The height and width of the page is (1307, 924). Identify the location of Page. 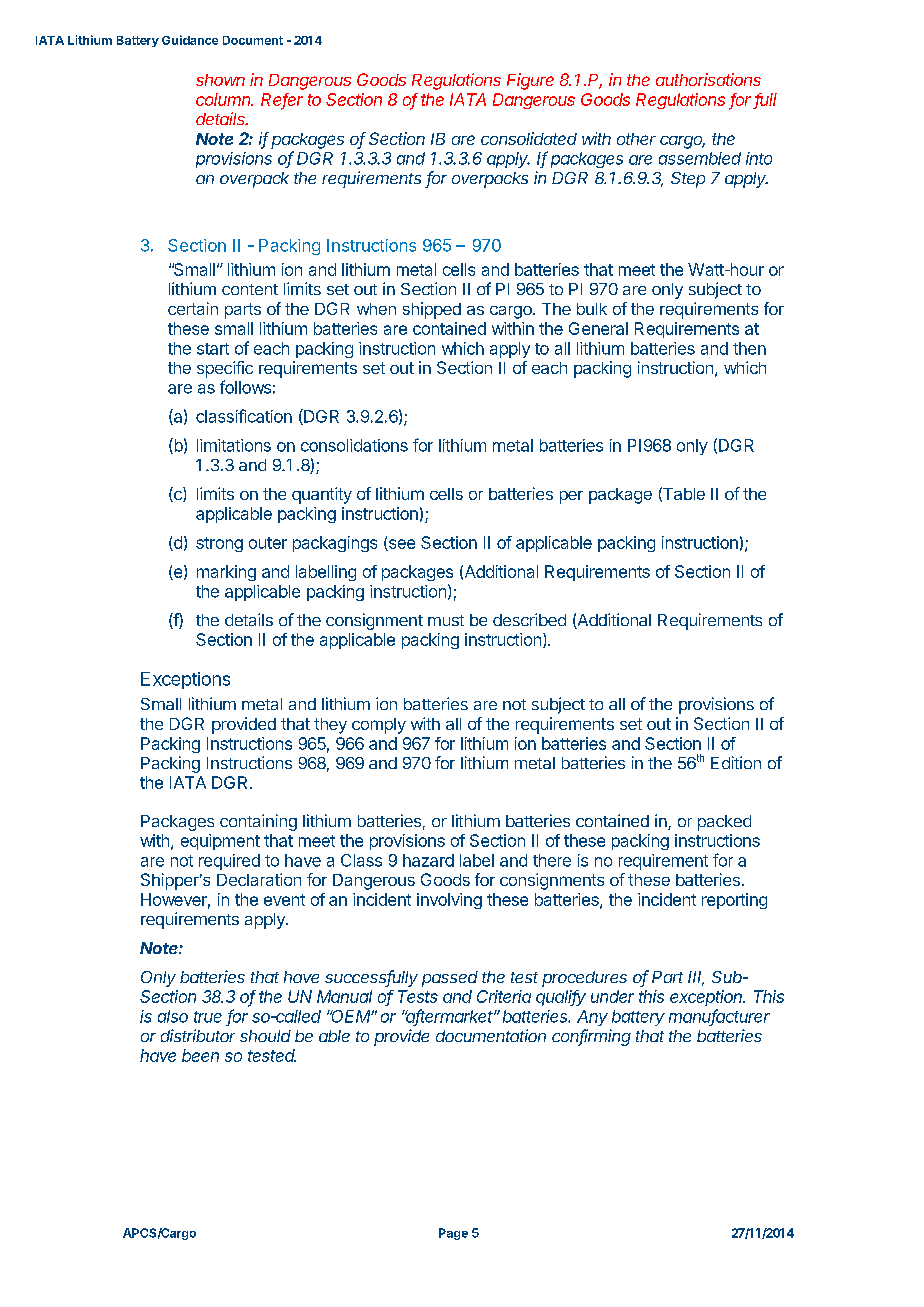
(453, 1234).
